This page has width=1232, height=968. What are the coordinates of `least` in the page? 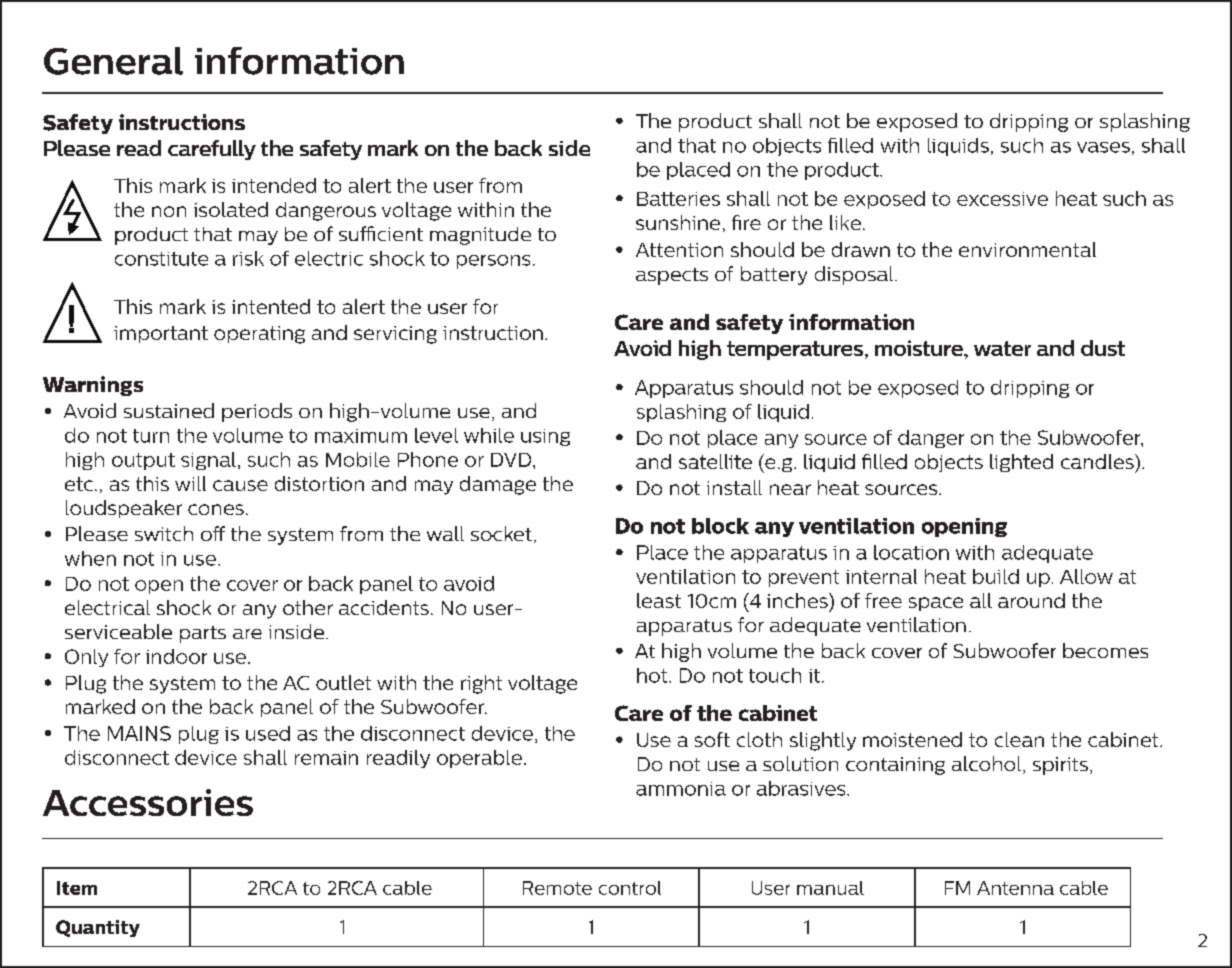 It's located at (659, 600).
